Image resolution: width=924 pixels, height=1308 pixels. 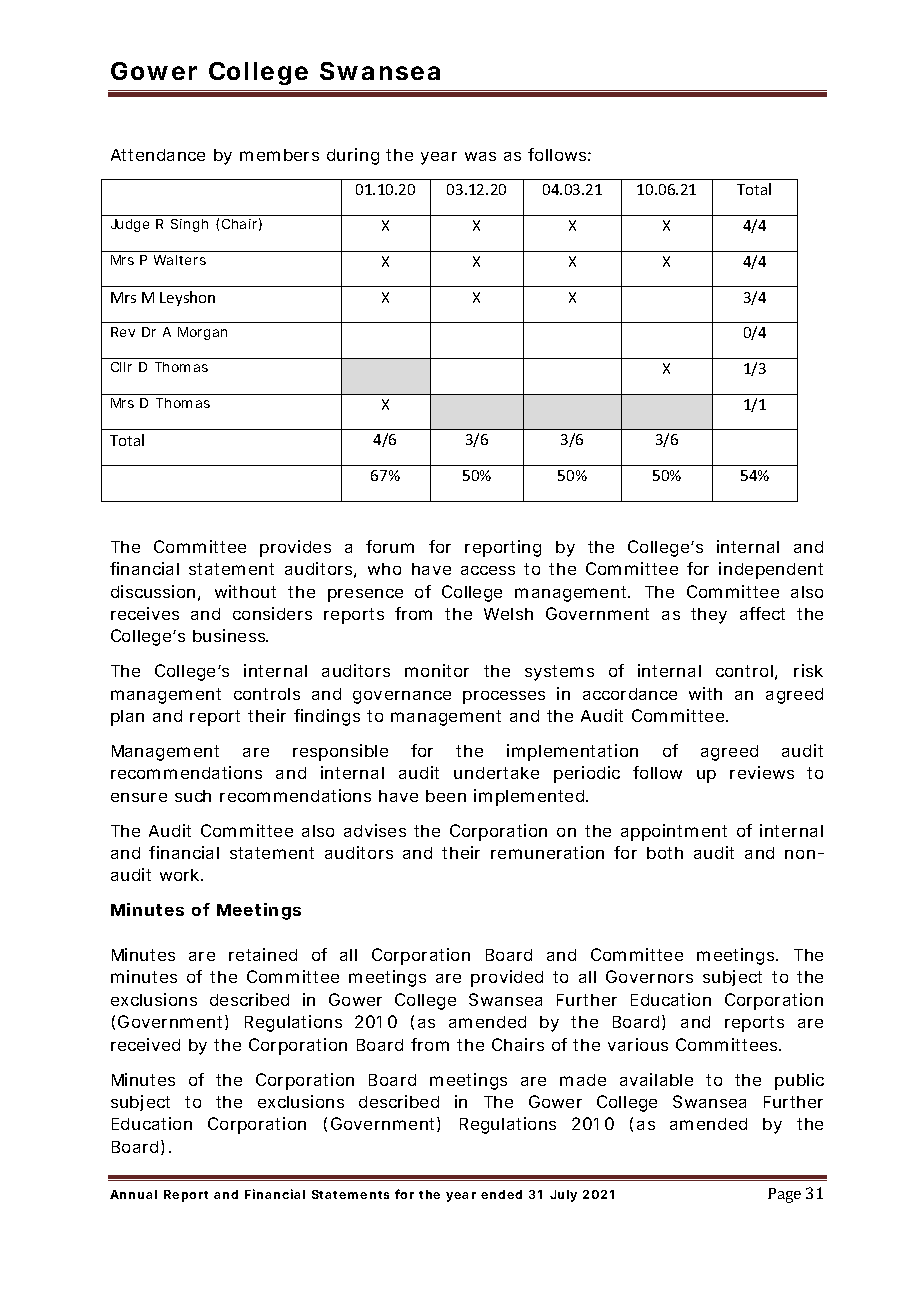 What do you see at coordinates (353, 156) in the screenshot?
I see `during` at bounding box center [353, 156].
